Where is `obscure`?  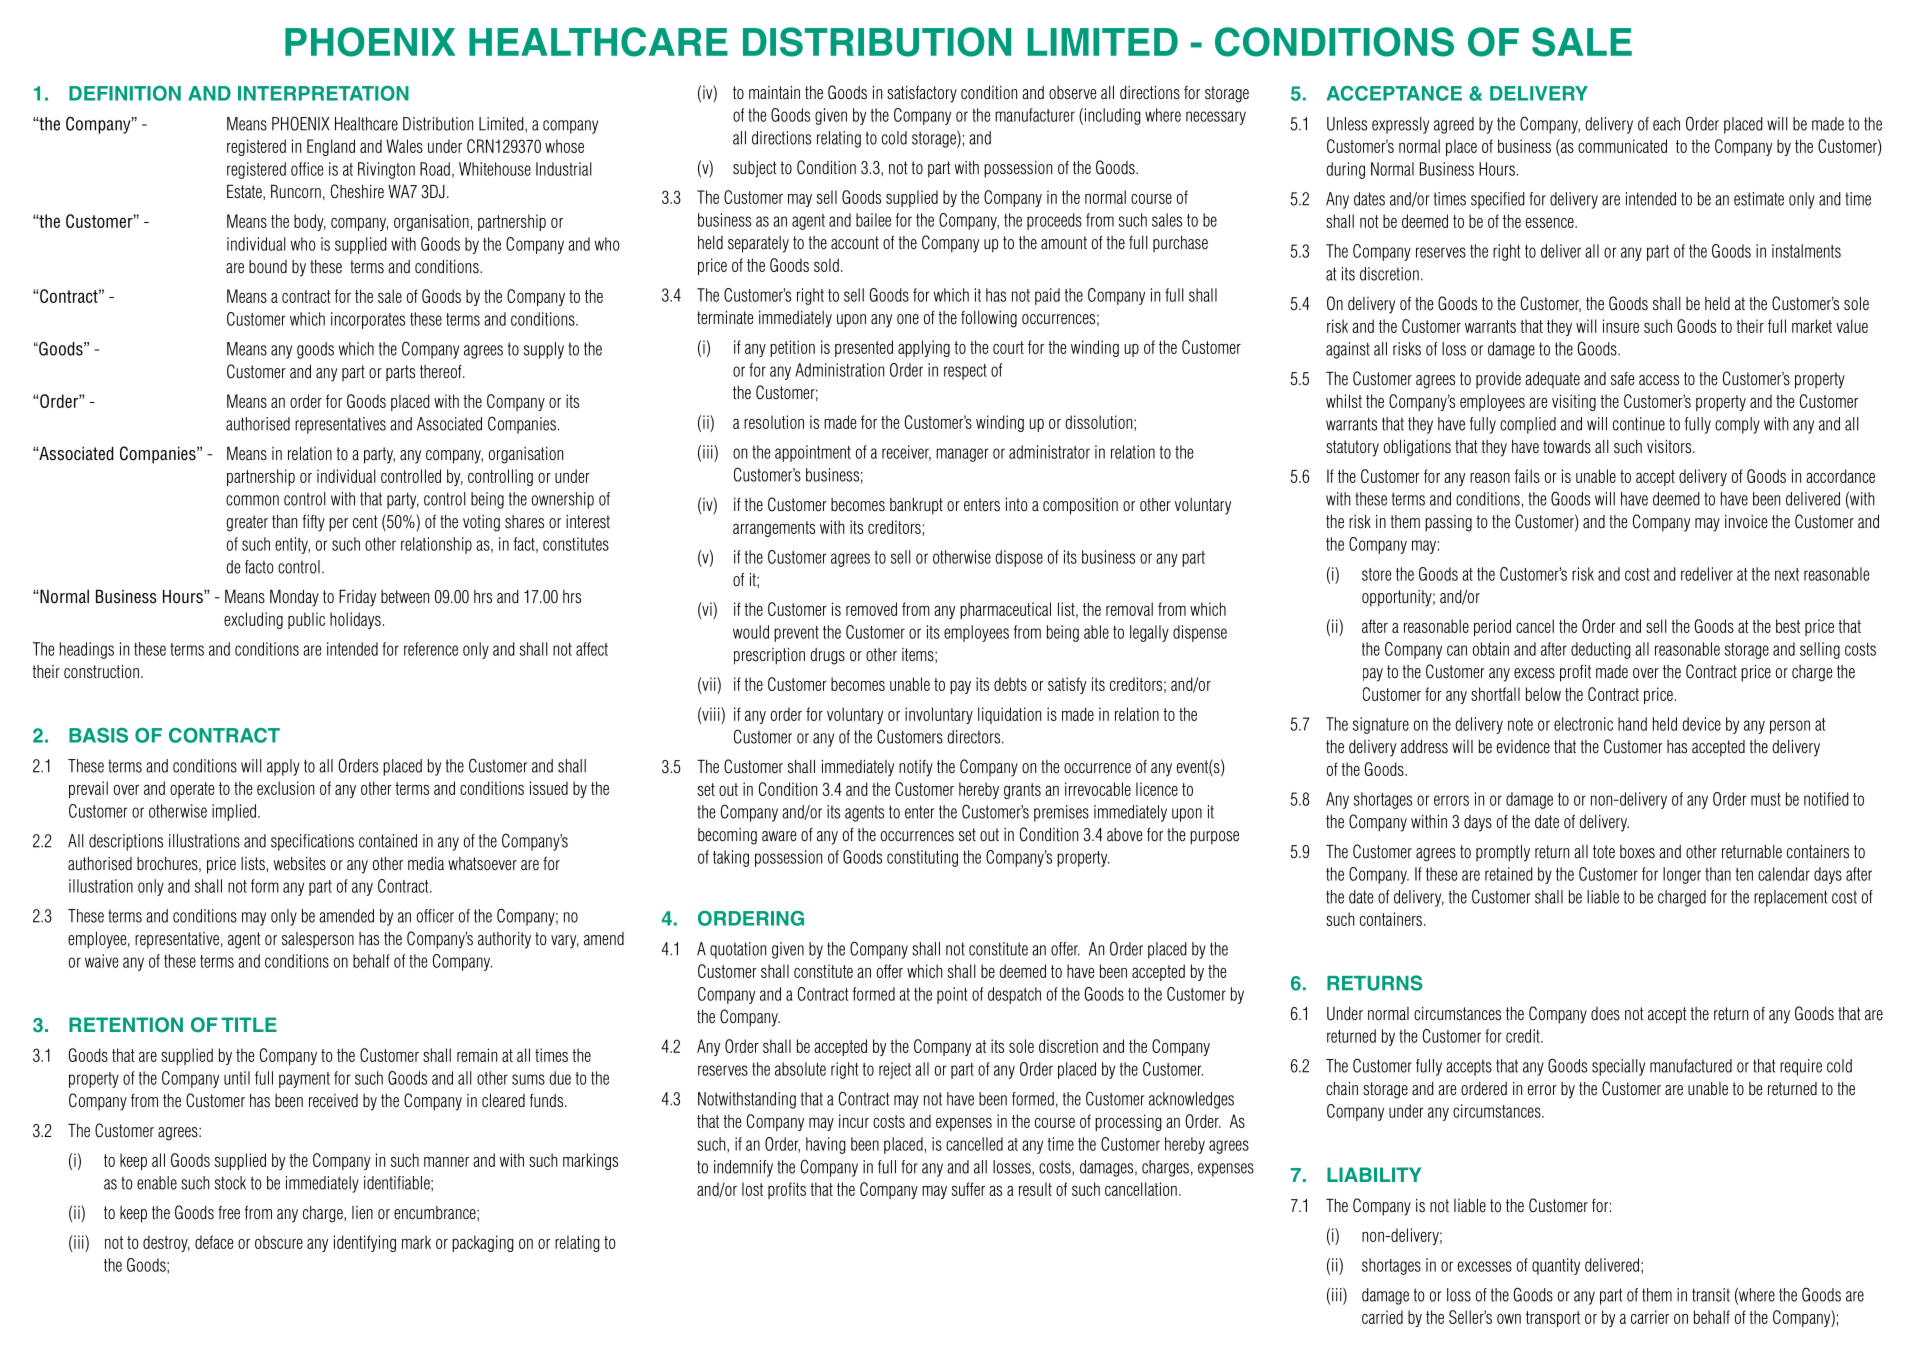 obscure is located at coordinates (279, 1242).
